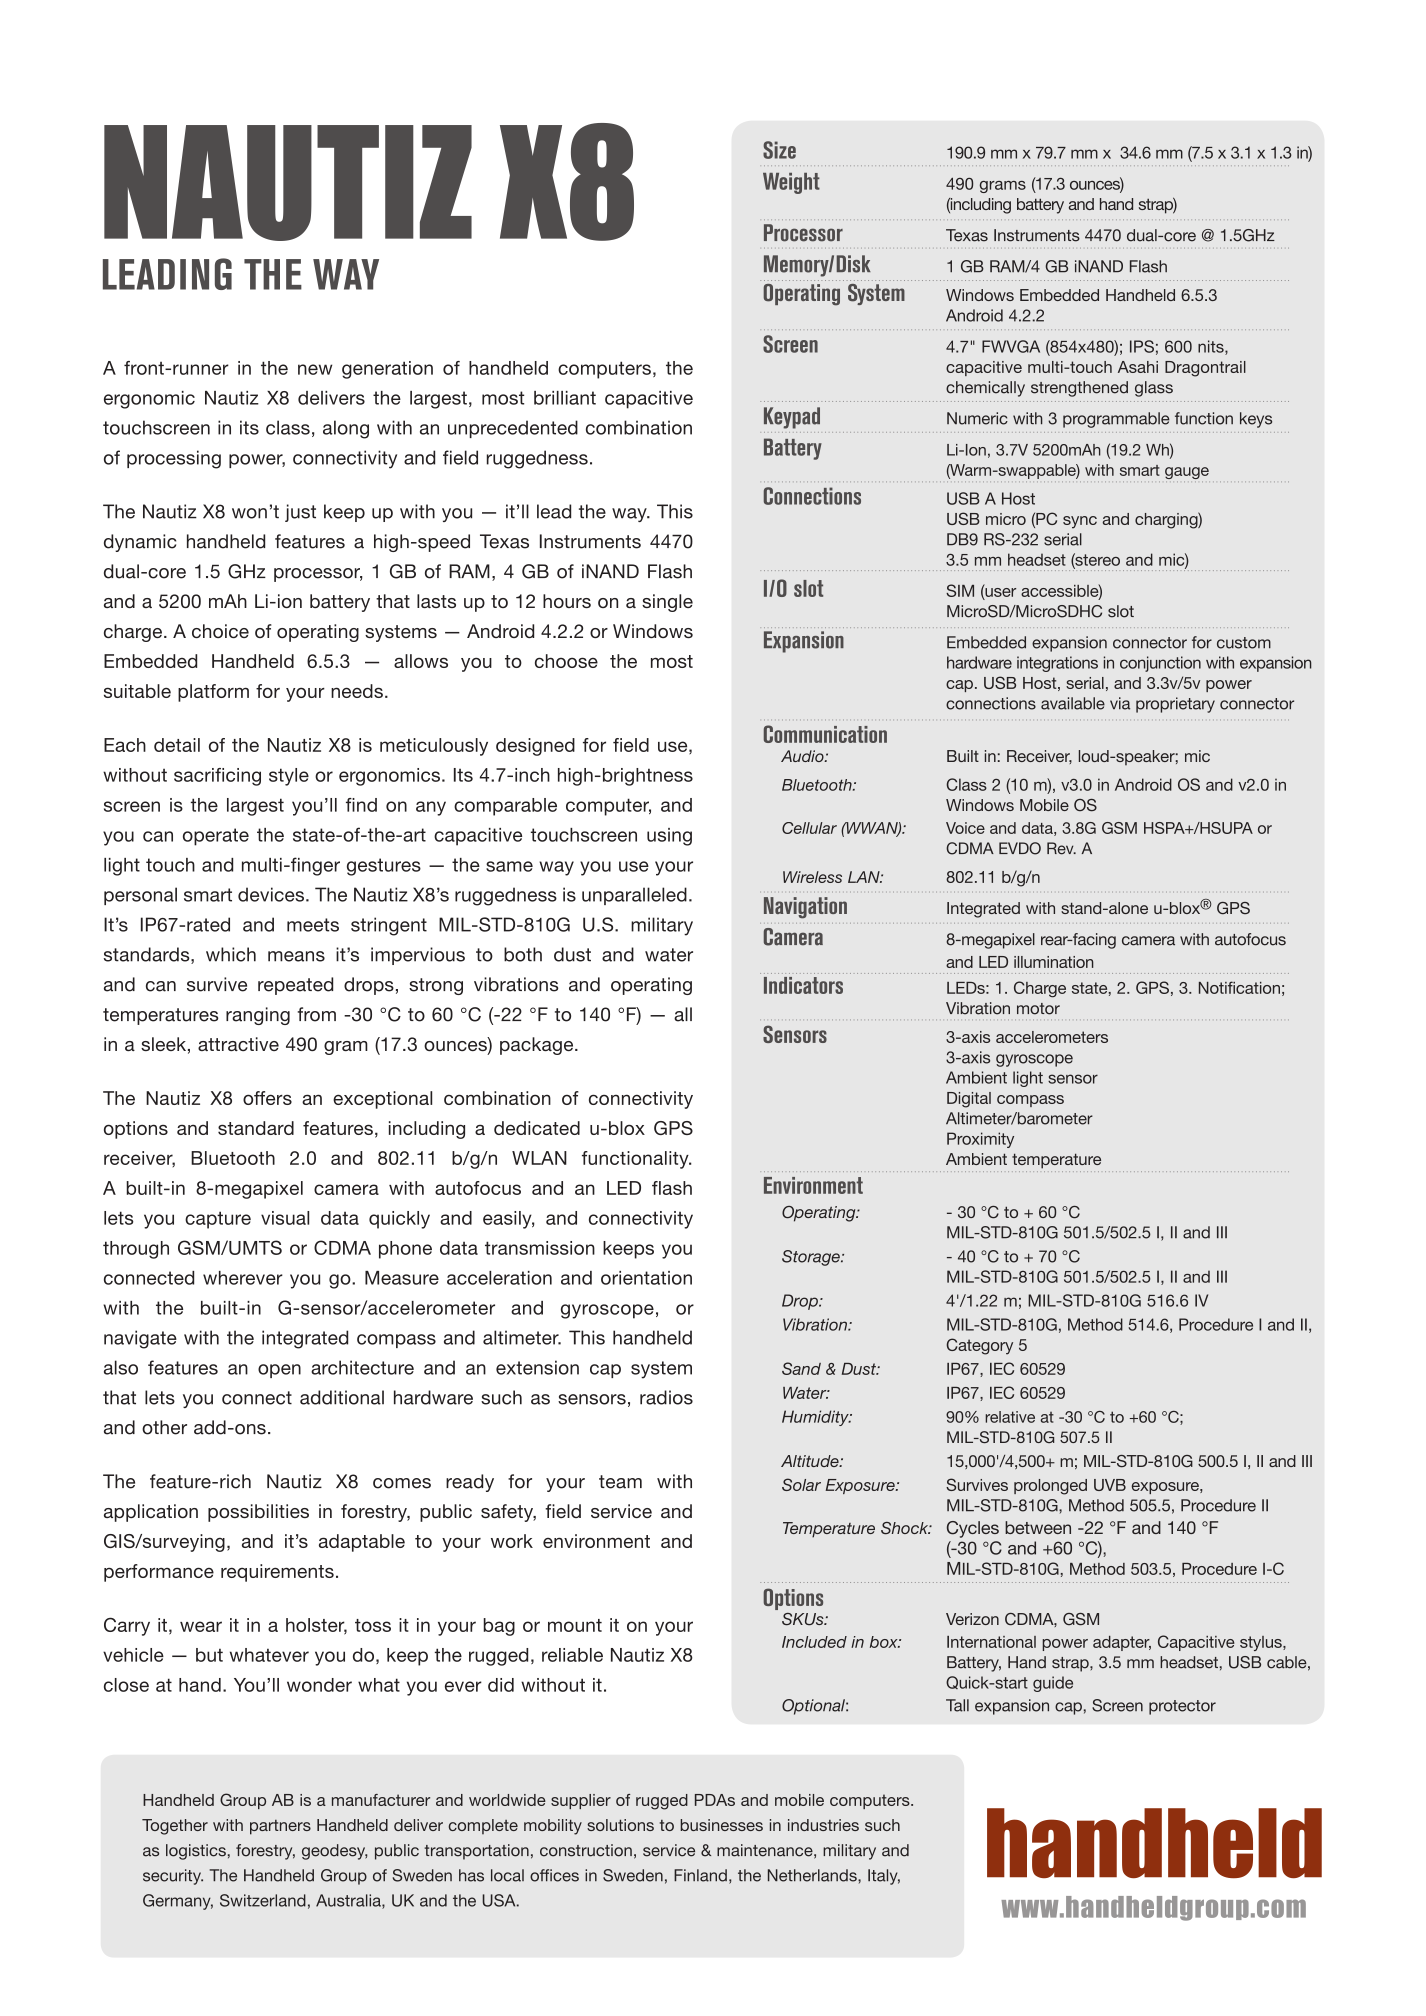  I want to click on IPS, so click(1142, 346).
